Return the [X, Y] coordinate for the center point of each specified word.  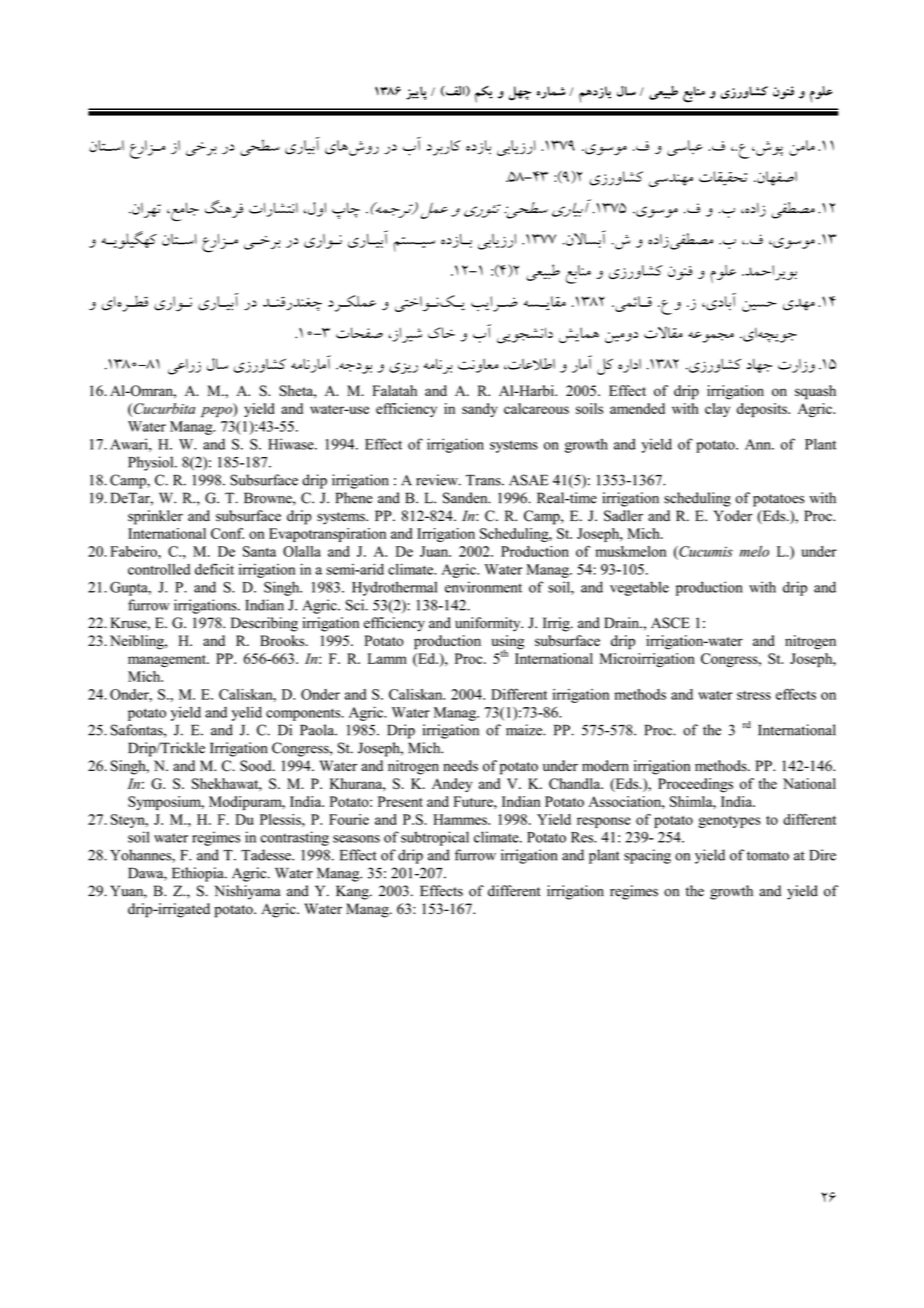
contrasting [295, 838]
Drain [623, 622]
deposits [763, 410]
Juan [435, 551]
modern [605, 766]
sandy [480, 410]
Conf [227, 533]
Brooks [283, 640]
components [304, 714]
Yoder [733, 516]
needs [460, 766]
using [508, 643]
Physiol [152, 463]
